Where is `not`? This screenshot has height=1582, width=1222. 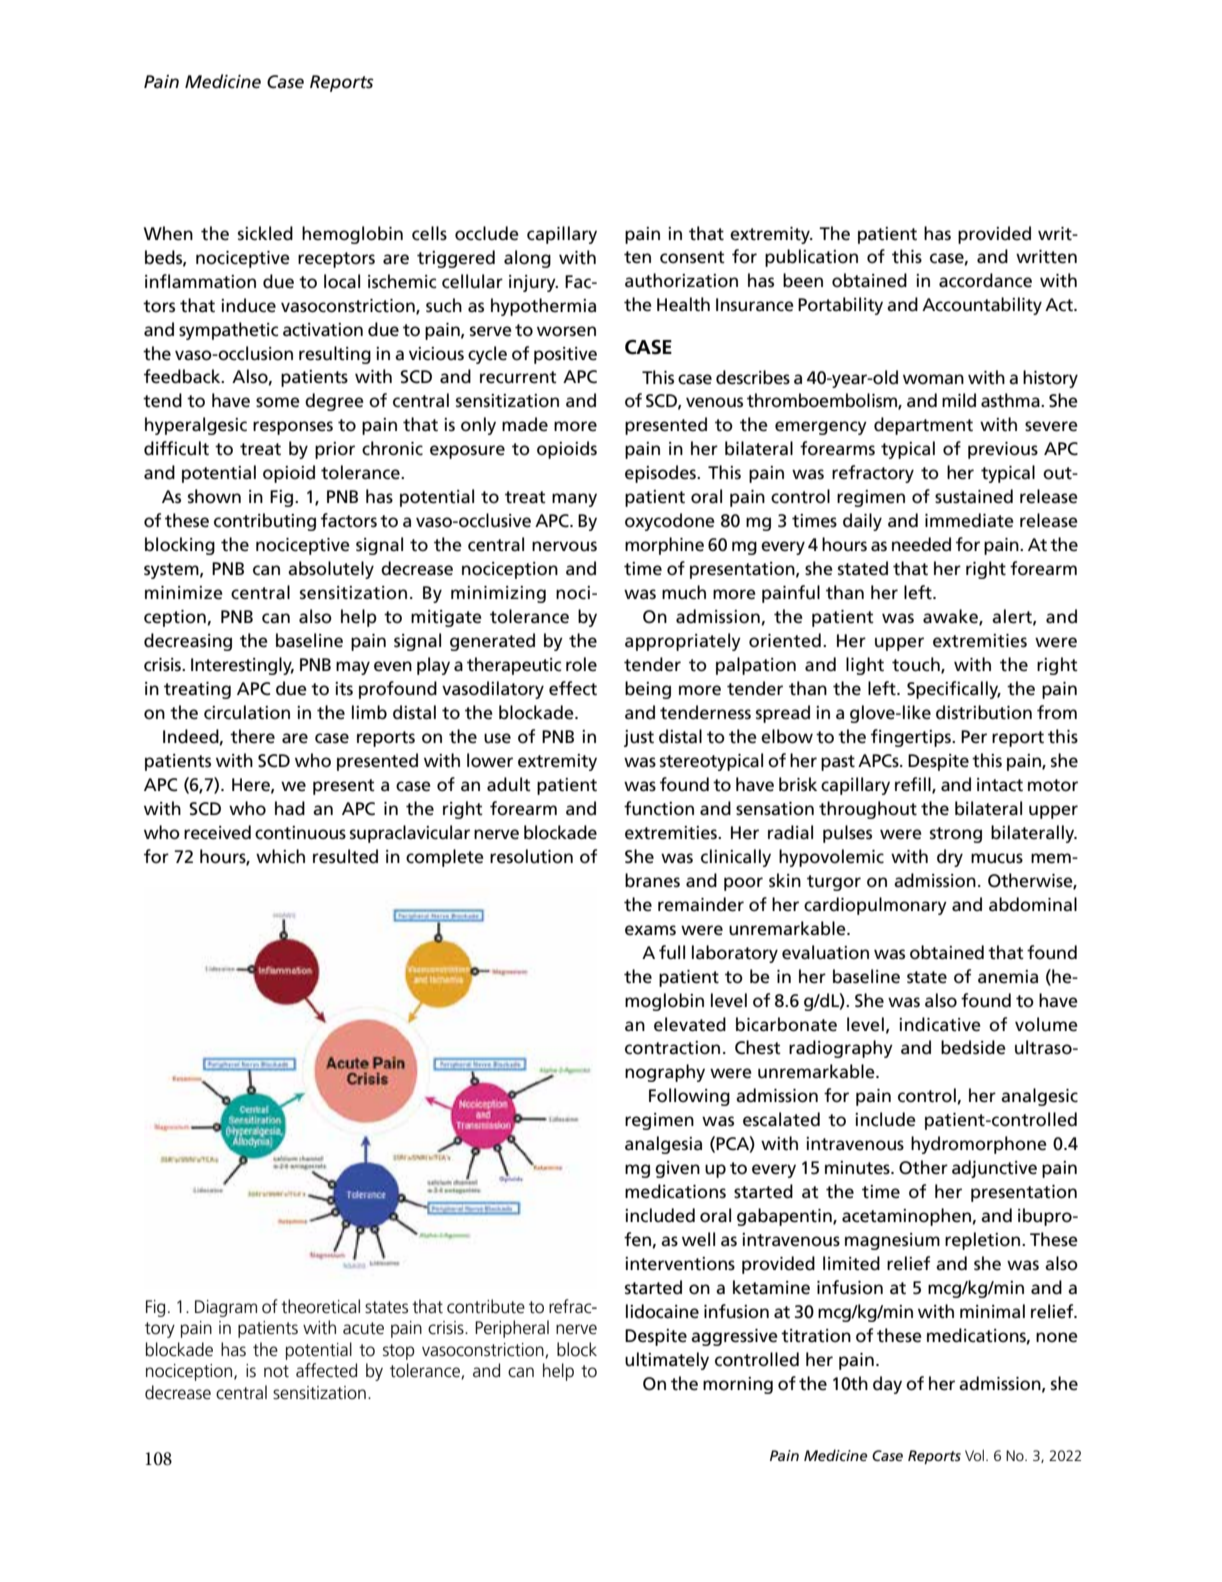
not is located at coordinates (276, 1371).
